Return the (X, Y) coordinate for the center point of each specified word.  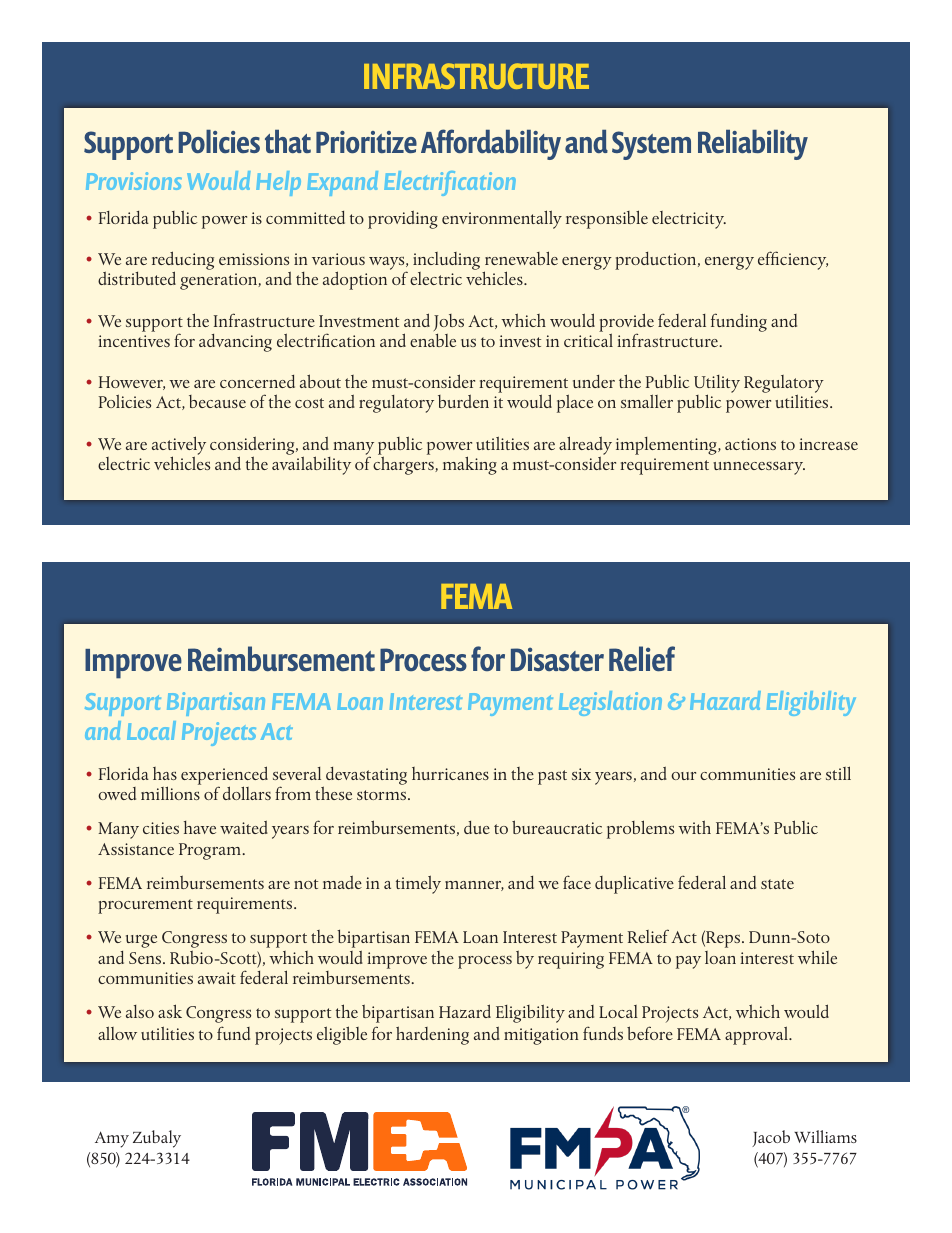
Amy (112, 1139)
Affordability (491, 144)
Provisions (134, 181)
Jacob (771, 1138)
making (470, 465)
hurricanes (450, 773)
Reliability (753, 145)
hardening (432, 1035)
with (694, 827)
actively (179, 446)
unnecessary (759, 468)
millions (170, 793)
